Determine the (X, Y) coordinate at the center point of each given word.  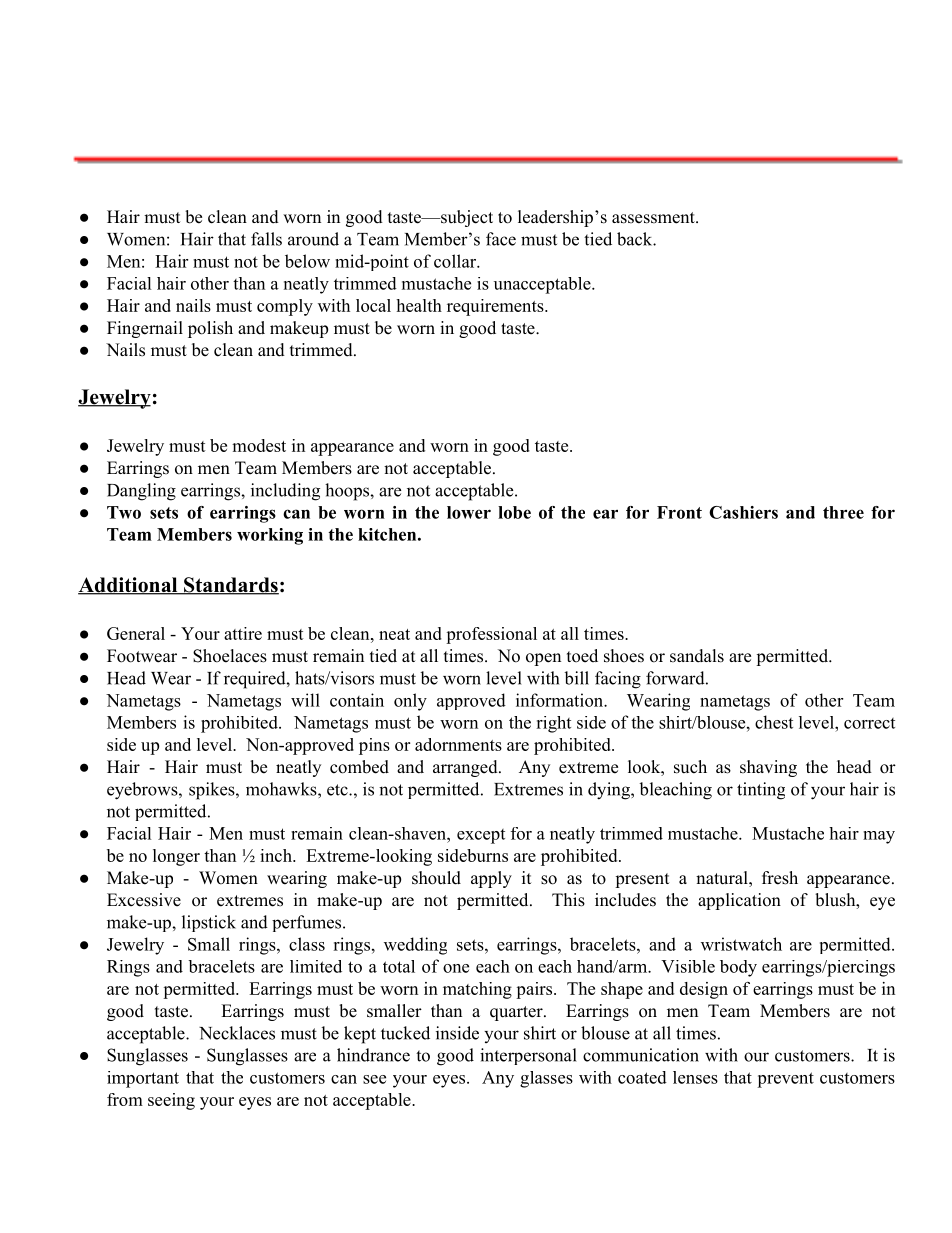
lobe (514, 512)
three (843, 512)
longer (176, 857)
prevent (785, 1080)
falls (266, 239)
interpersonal (528, 1056)
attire (243, 633)
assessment (654, 218)
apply (491, 879)
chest (774, 722)
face (501, 239)
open (543, 659)
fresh (780, 878)
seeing (171, 1101)
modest (259, 445)
